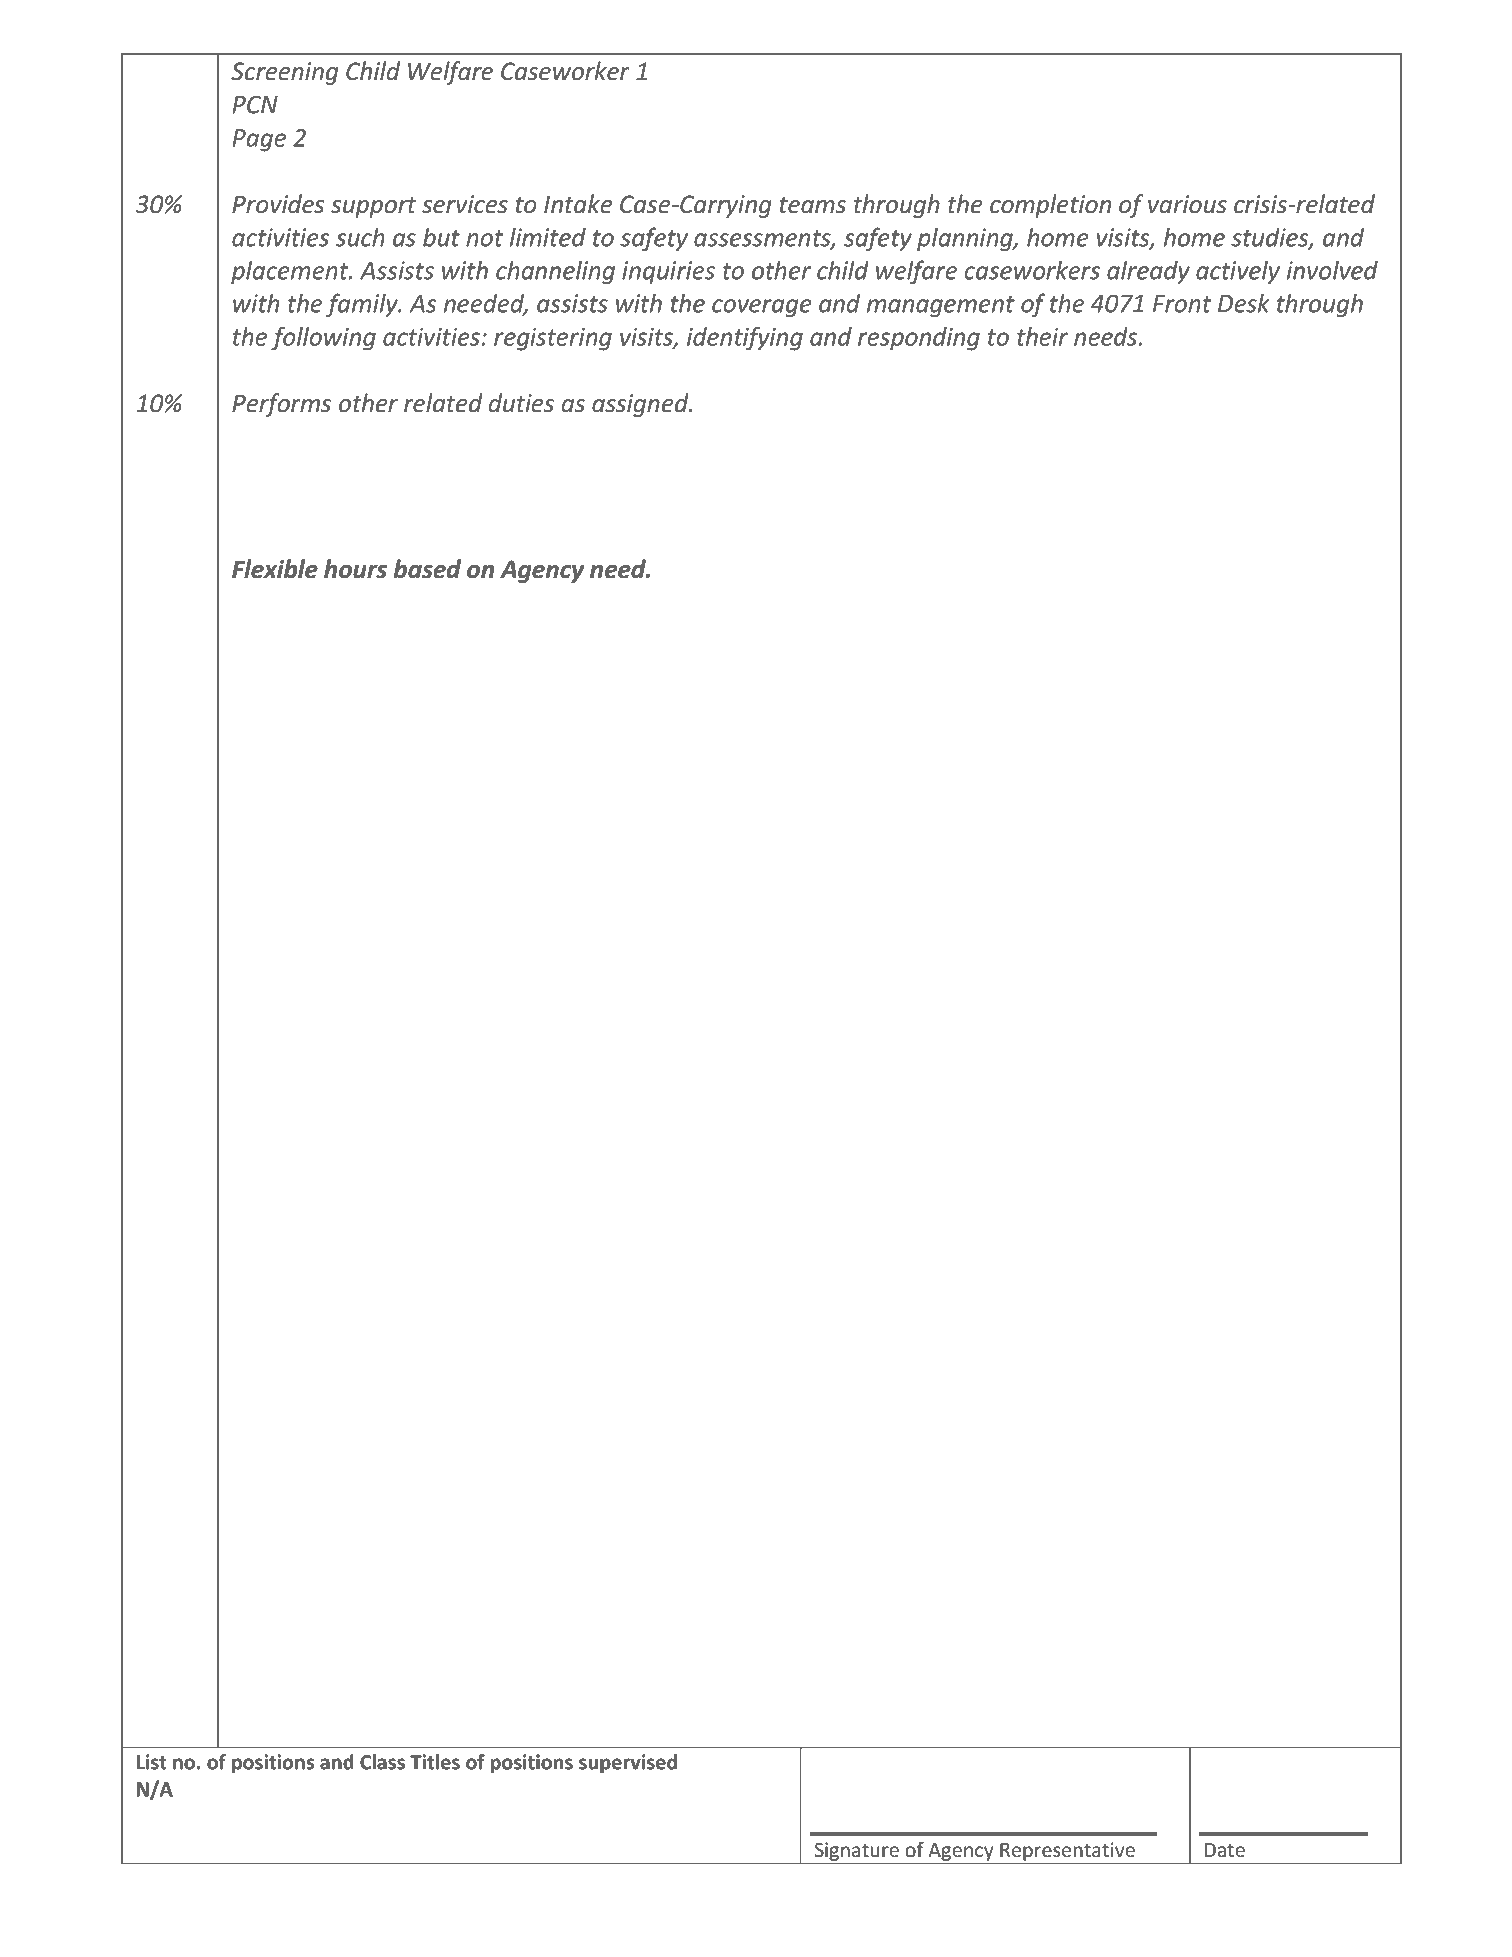  Describe the element at coordinates (382, 1762) in the screenshot. I see `Class` at that location.
